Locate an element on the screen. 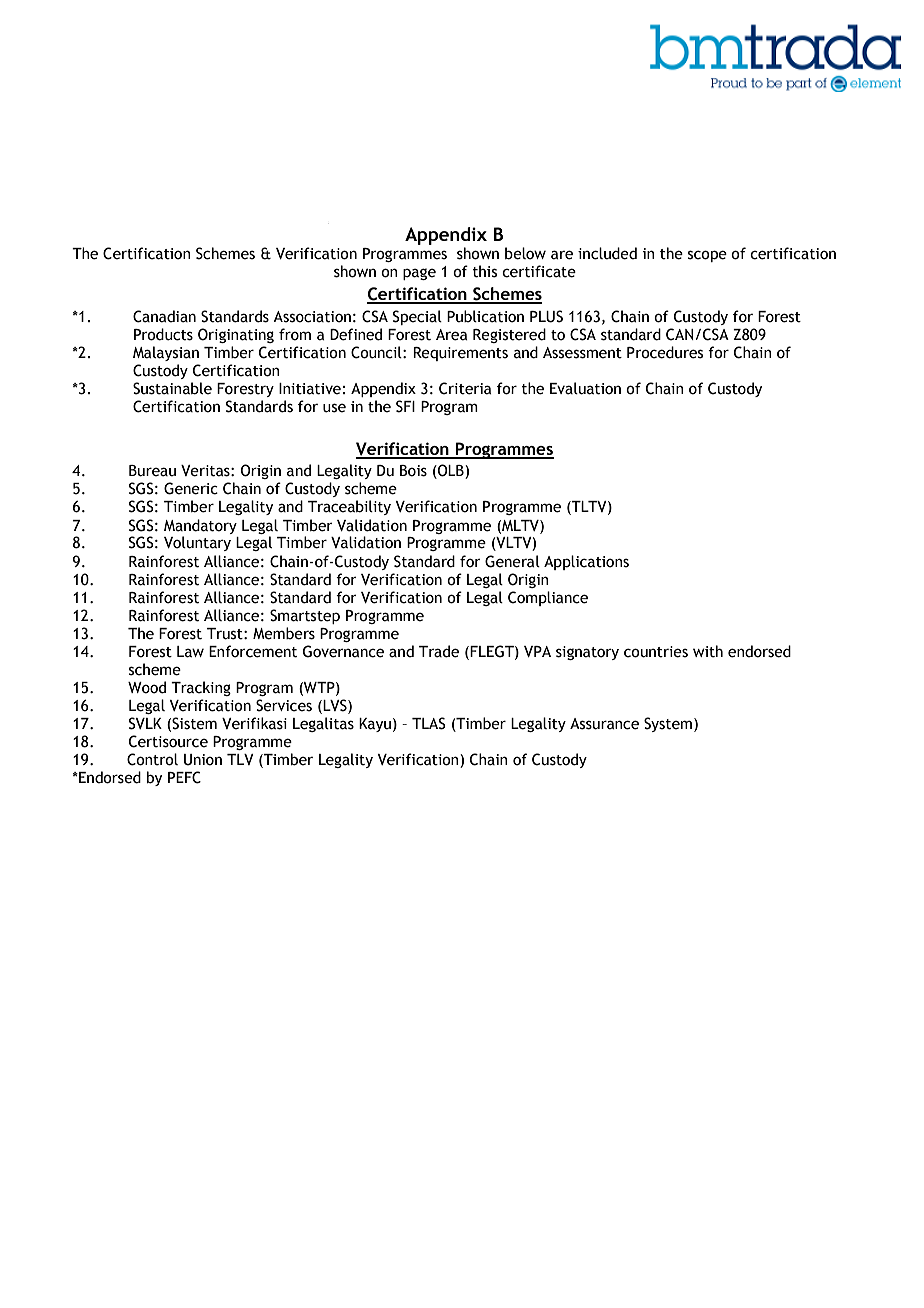 This screenshot has height=1308, width=924. Generic is located at coordinates (191, 488).
